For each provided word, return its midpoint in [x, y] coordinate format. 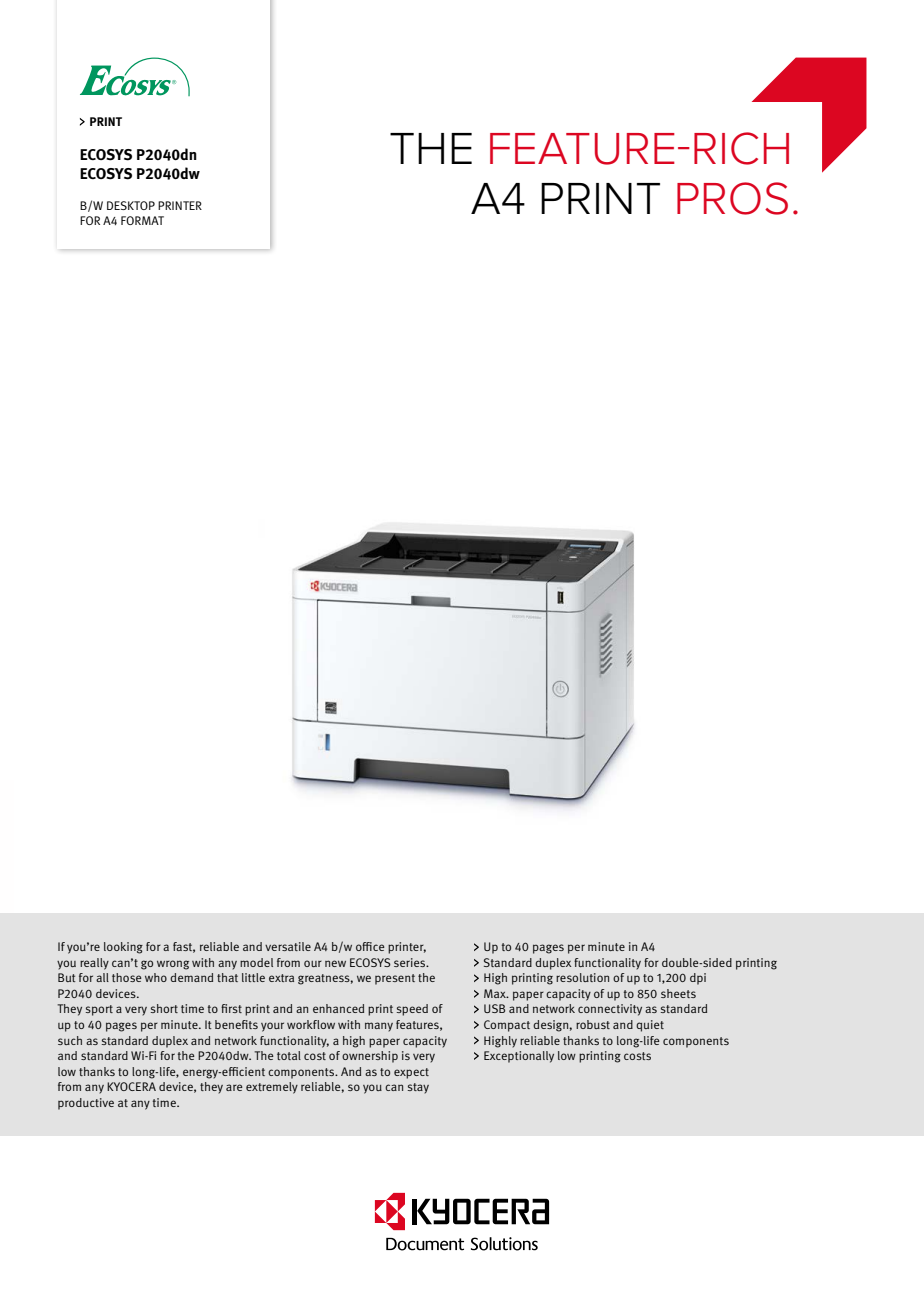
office [370, 946]
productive [86, 1104]
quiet [650, 1026]
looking [123, 948]
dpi [698, 979]
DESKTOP [131, 205]
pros [732, 198]
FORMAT [142, 220]
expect [411, 1073]
